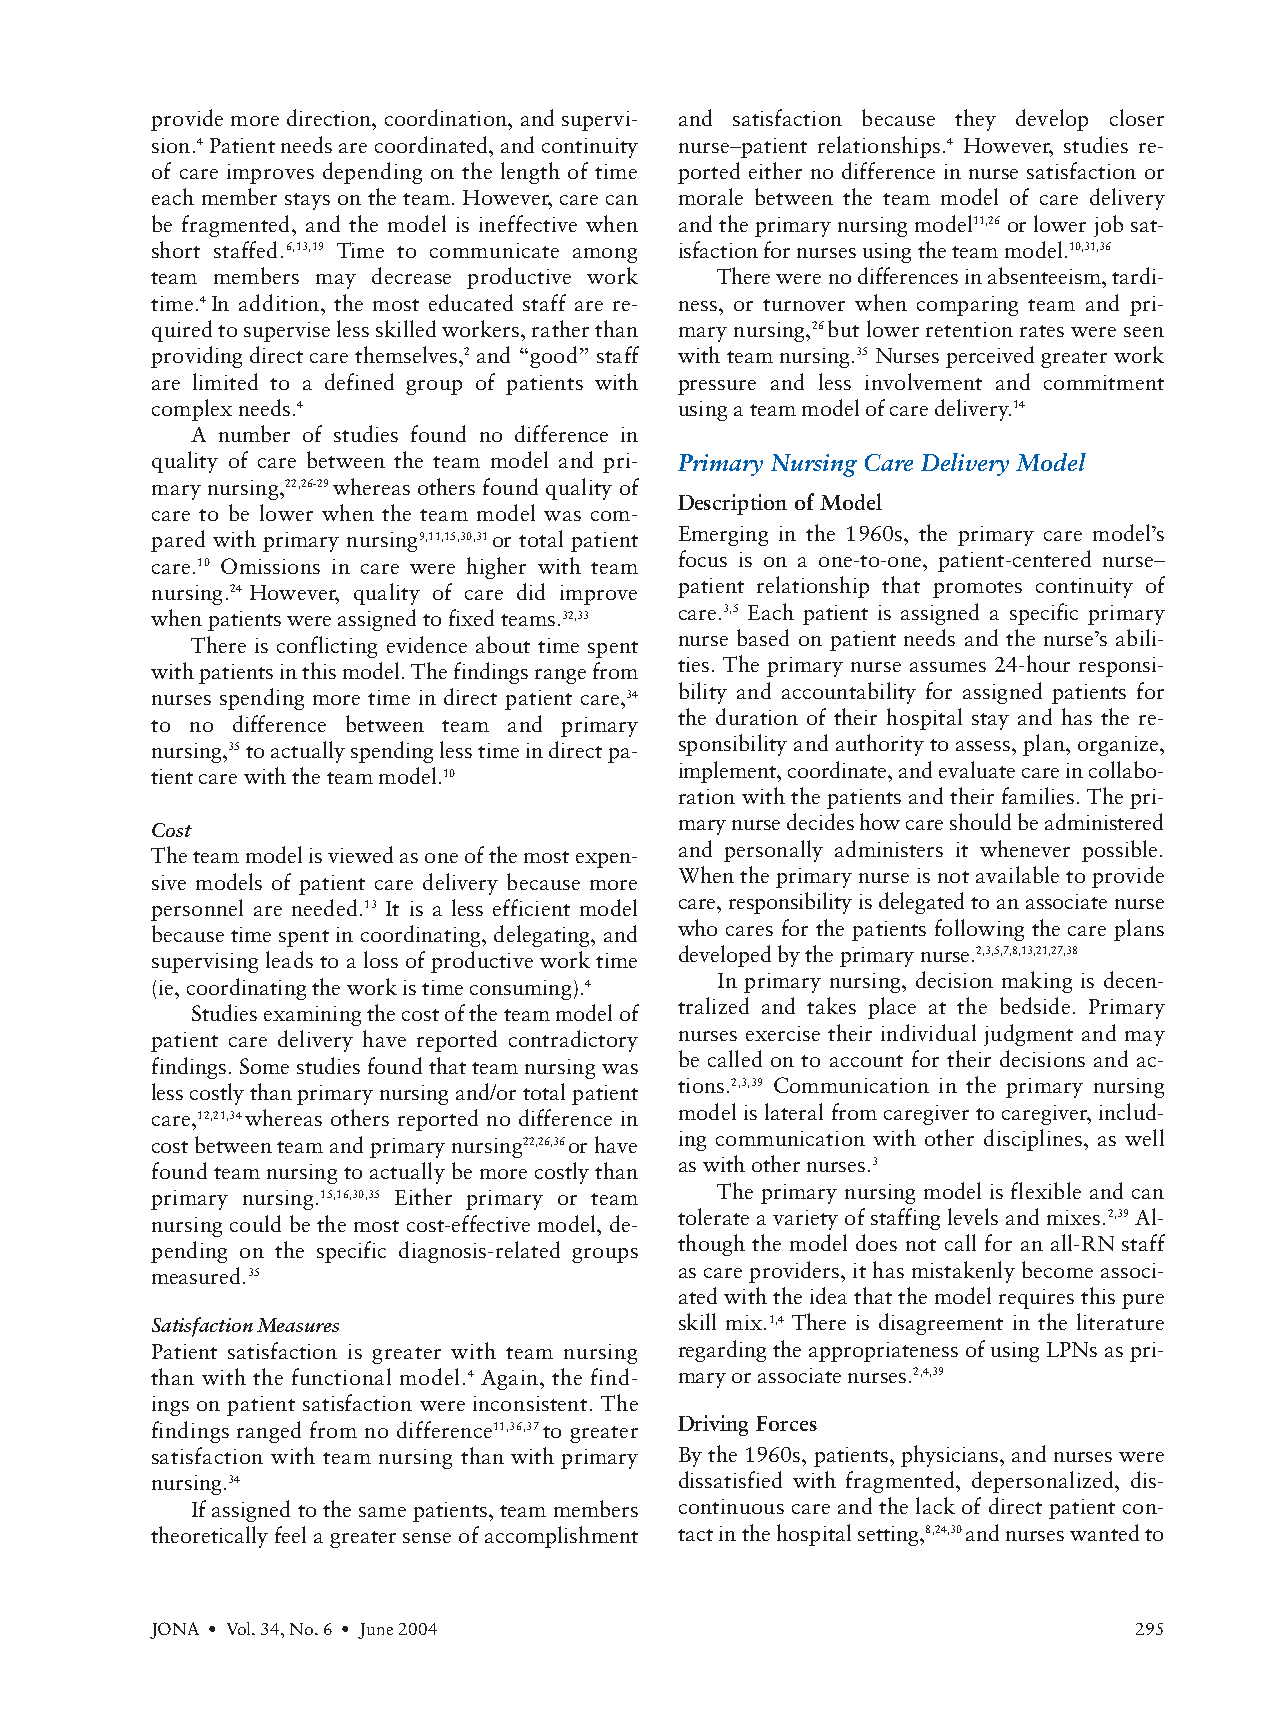 The height and width of the page is (1717, 1283). Describe the element at coordinates (360, 854) in the page. I see `viewed` at that location.
